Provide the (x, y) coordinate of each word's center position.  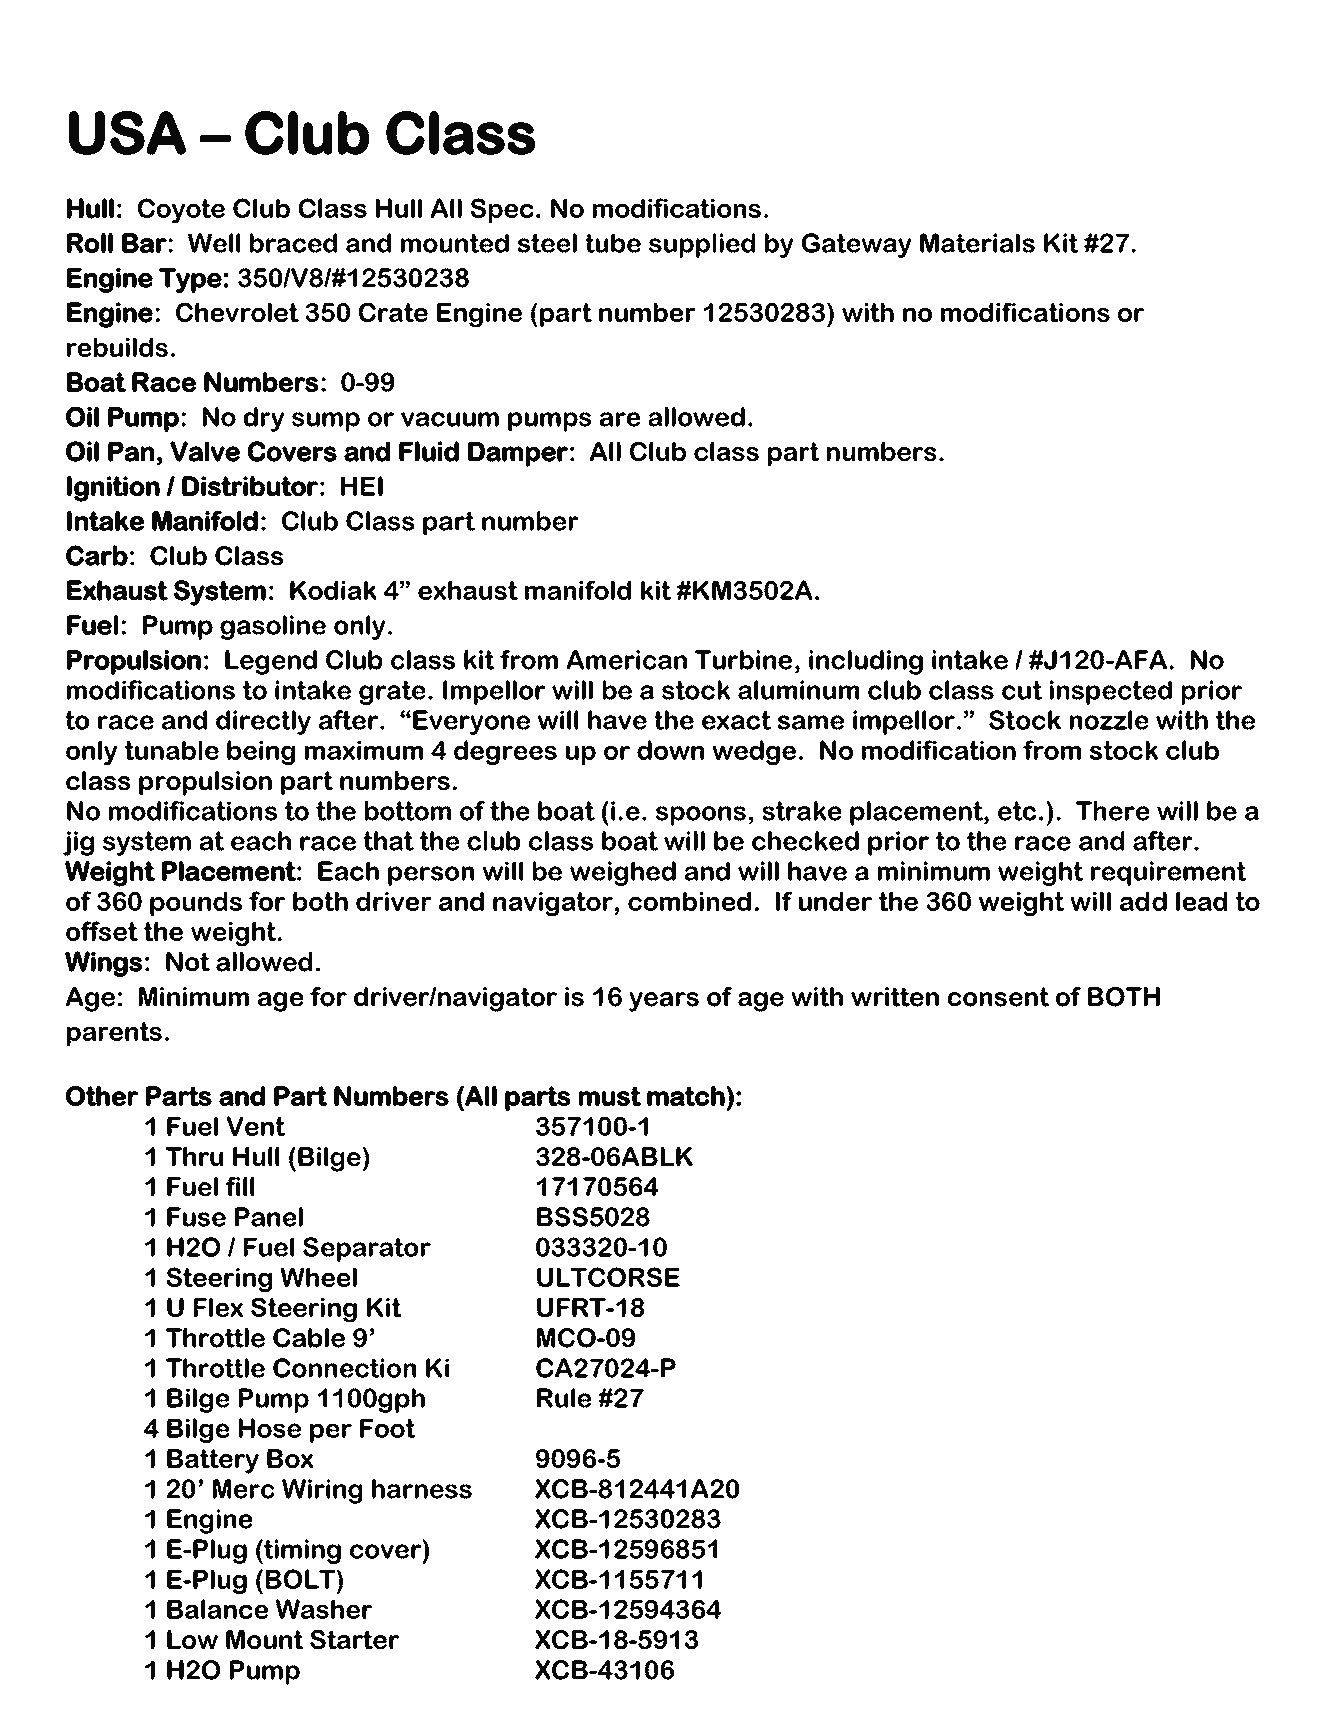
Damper (518, 454)
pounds (196, 903)
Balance (217, 1609)
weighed (623, 873)
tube (613, 243)
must (610, 1096)
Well (214, 243)
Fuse (196, 1217)
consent (998, 997)
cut (1022, 690)
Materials (977, 243)
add (1143, 901)
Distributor (250, 486)
